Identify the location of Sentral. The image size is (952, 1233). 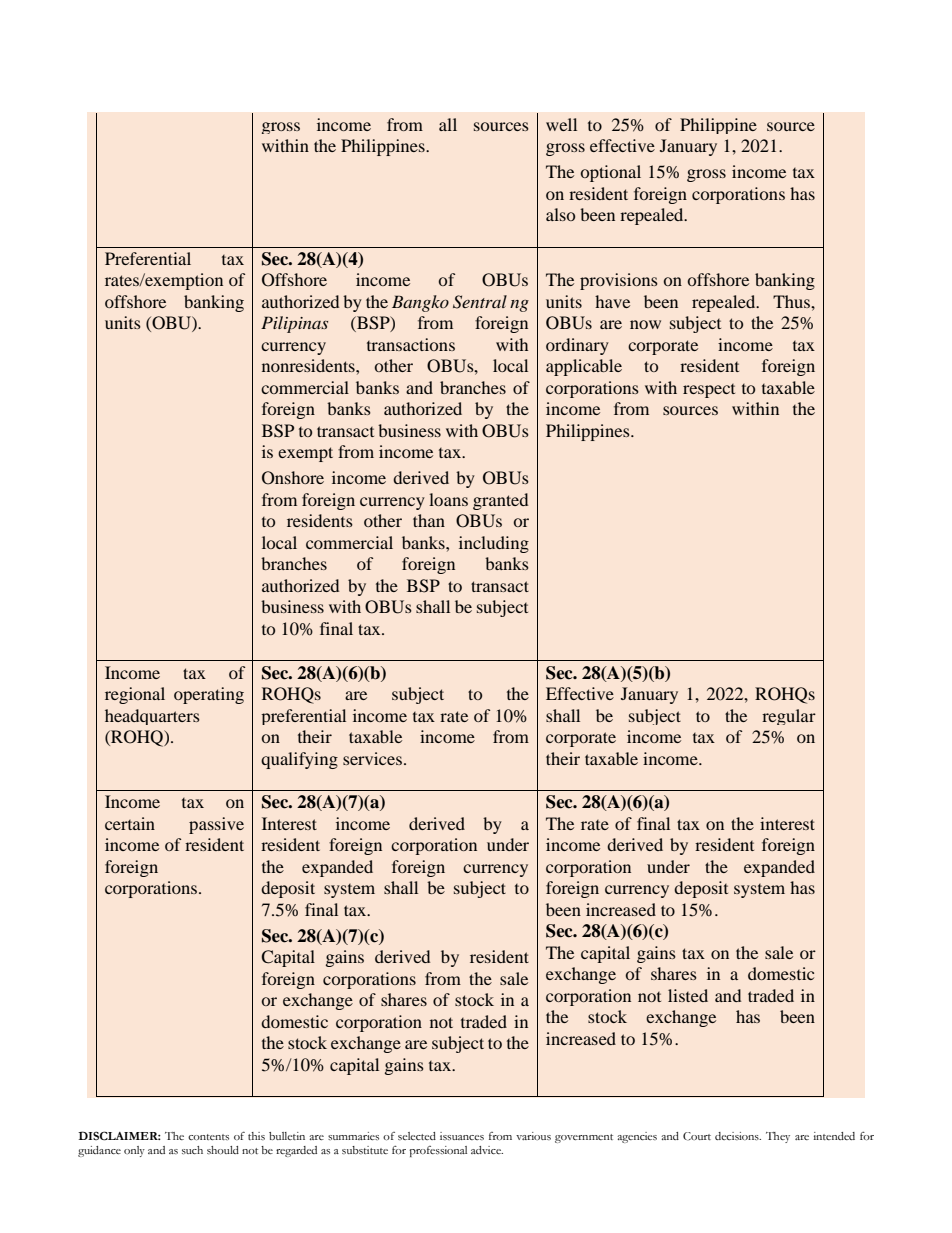
(480, 302).
